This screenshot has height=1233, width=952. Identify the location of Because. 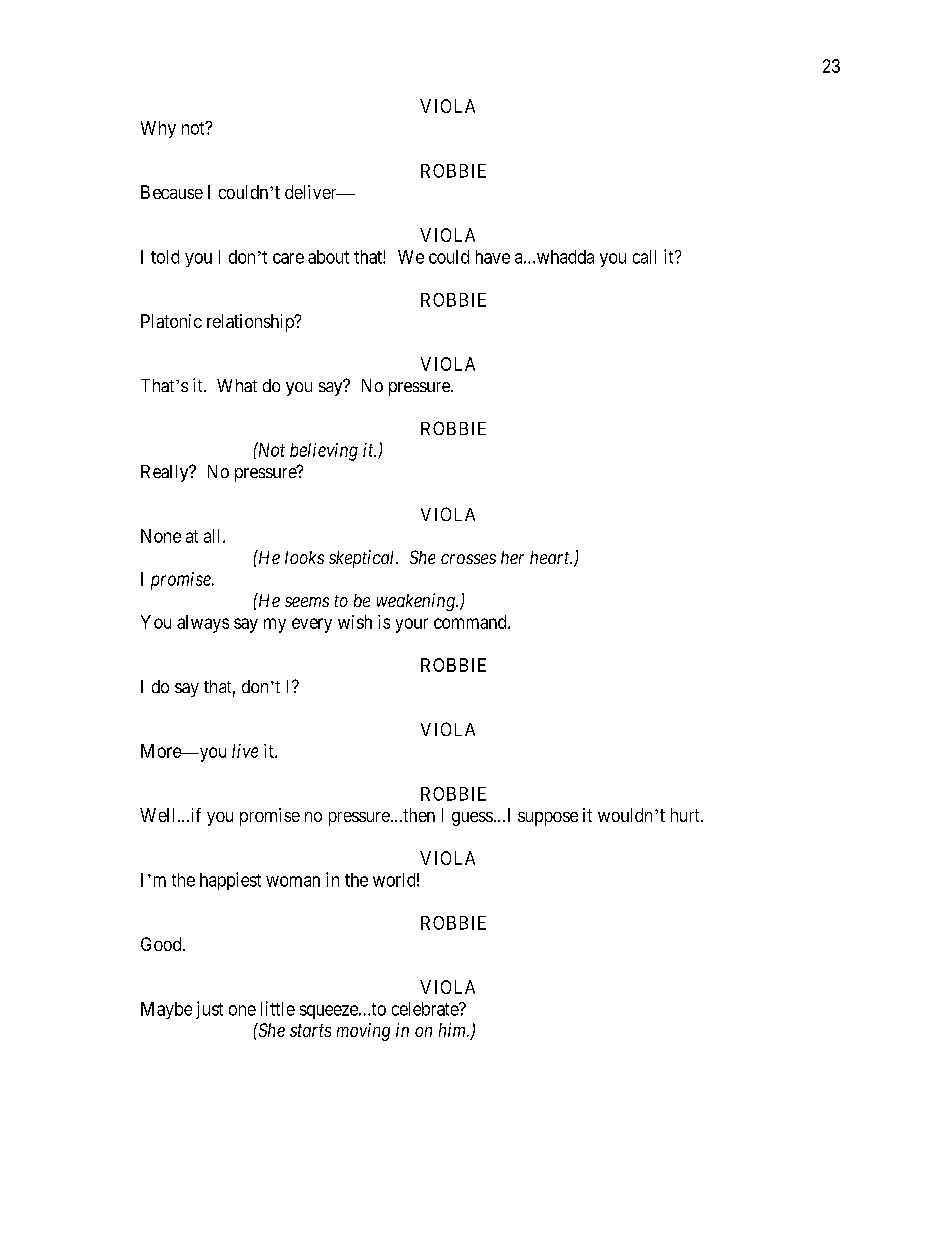
(172, 192).
